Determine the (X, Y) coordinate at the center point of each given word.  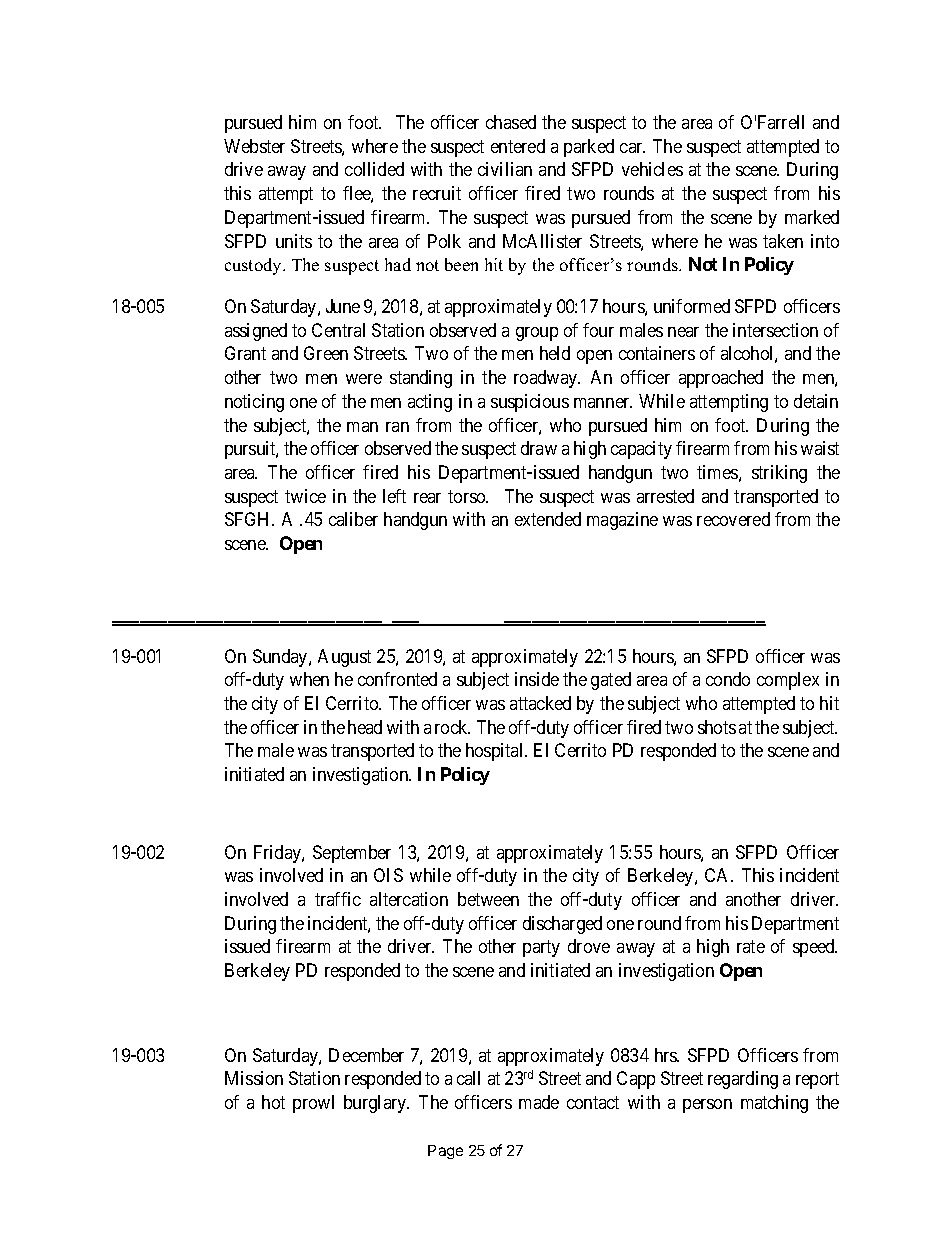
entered (518, 146)
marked (812, 217)
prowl (313, 1104)
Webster (254, 146)
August (344, 658)
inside (537, 679)
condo (728, 679)
